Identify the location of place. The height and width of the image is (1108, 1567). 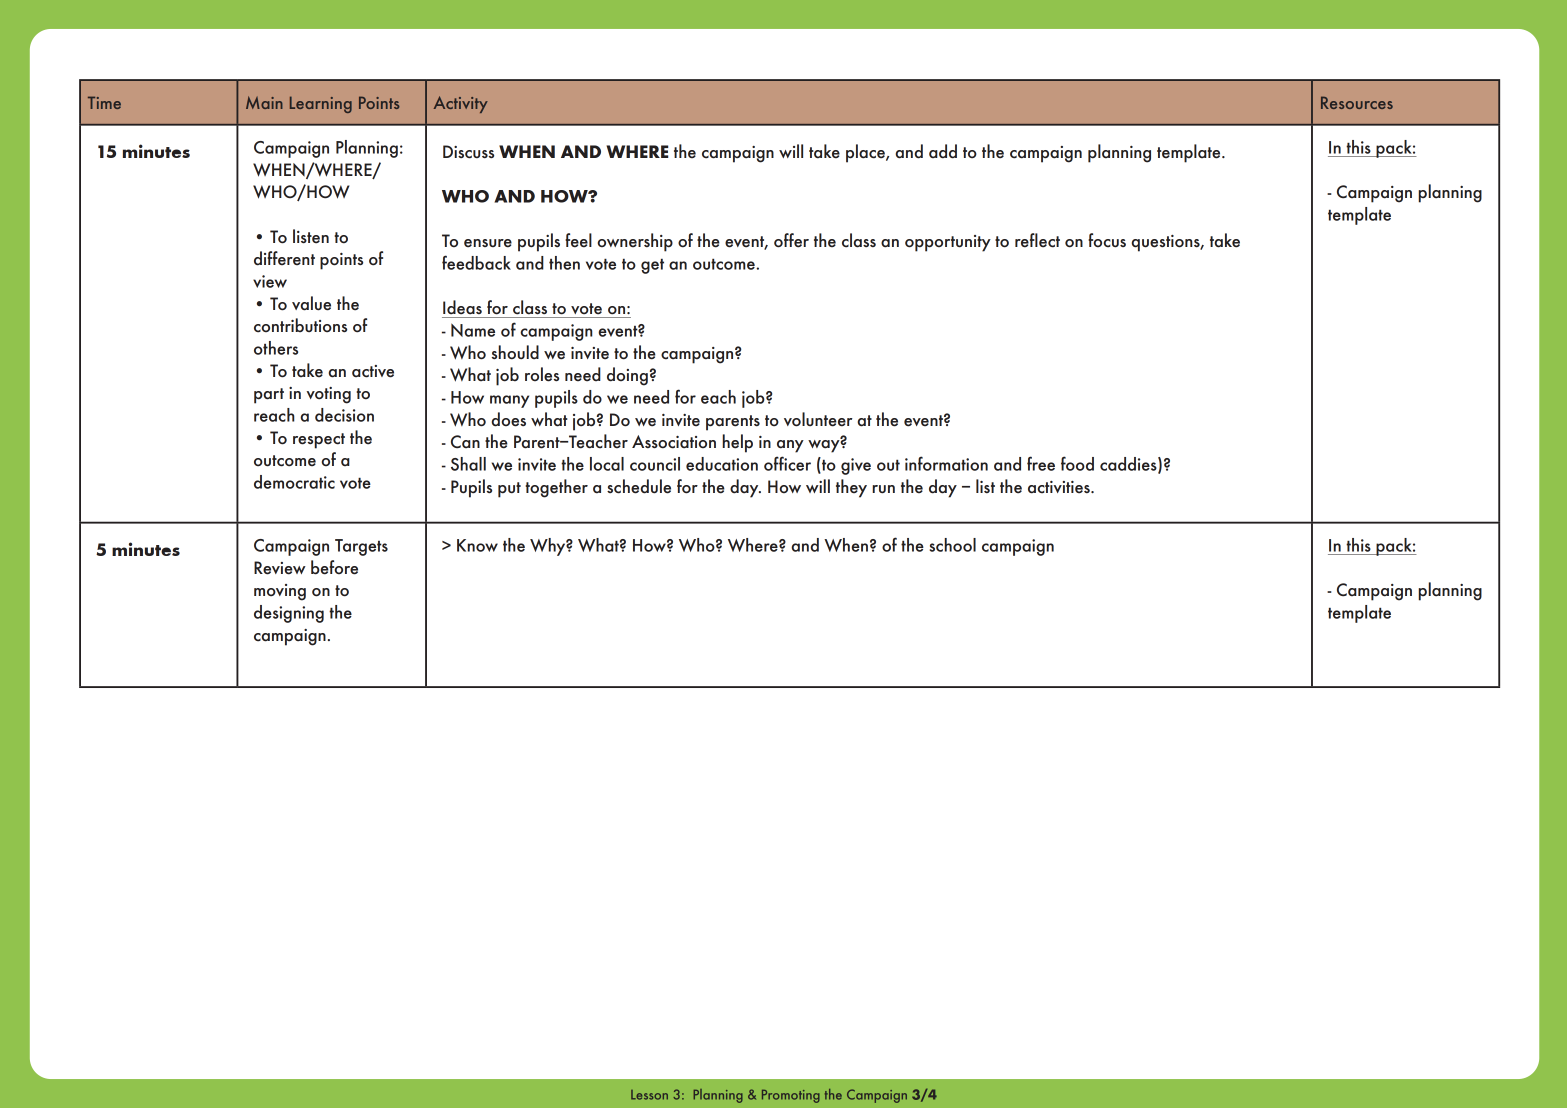
(866, 153).
